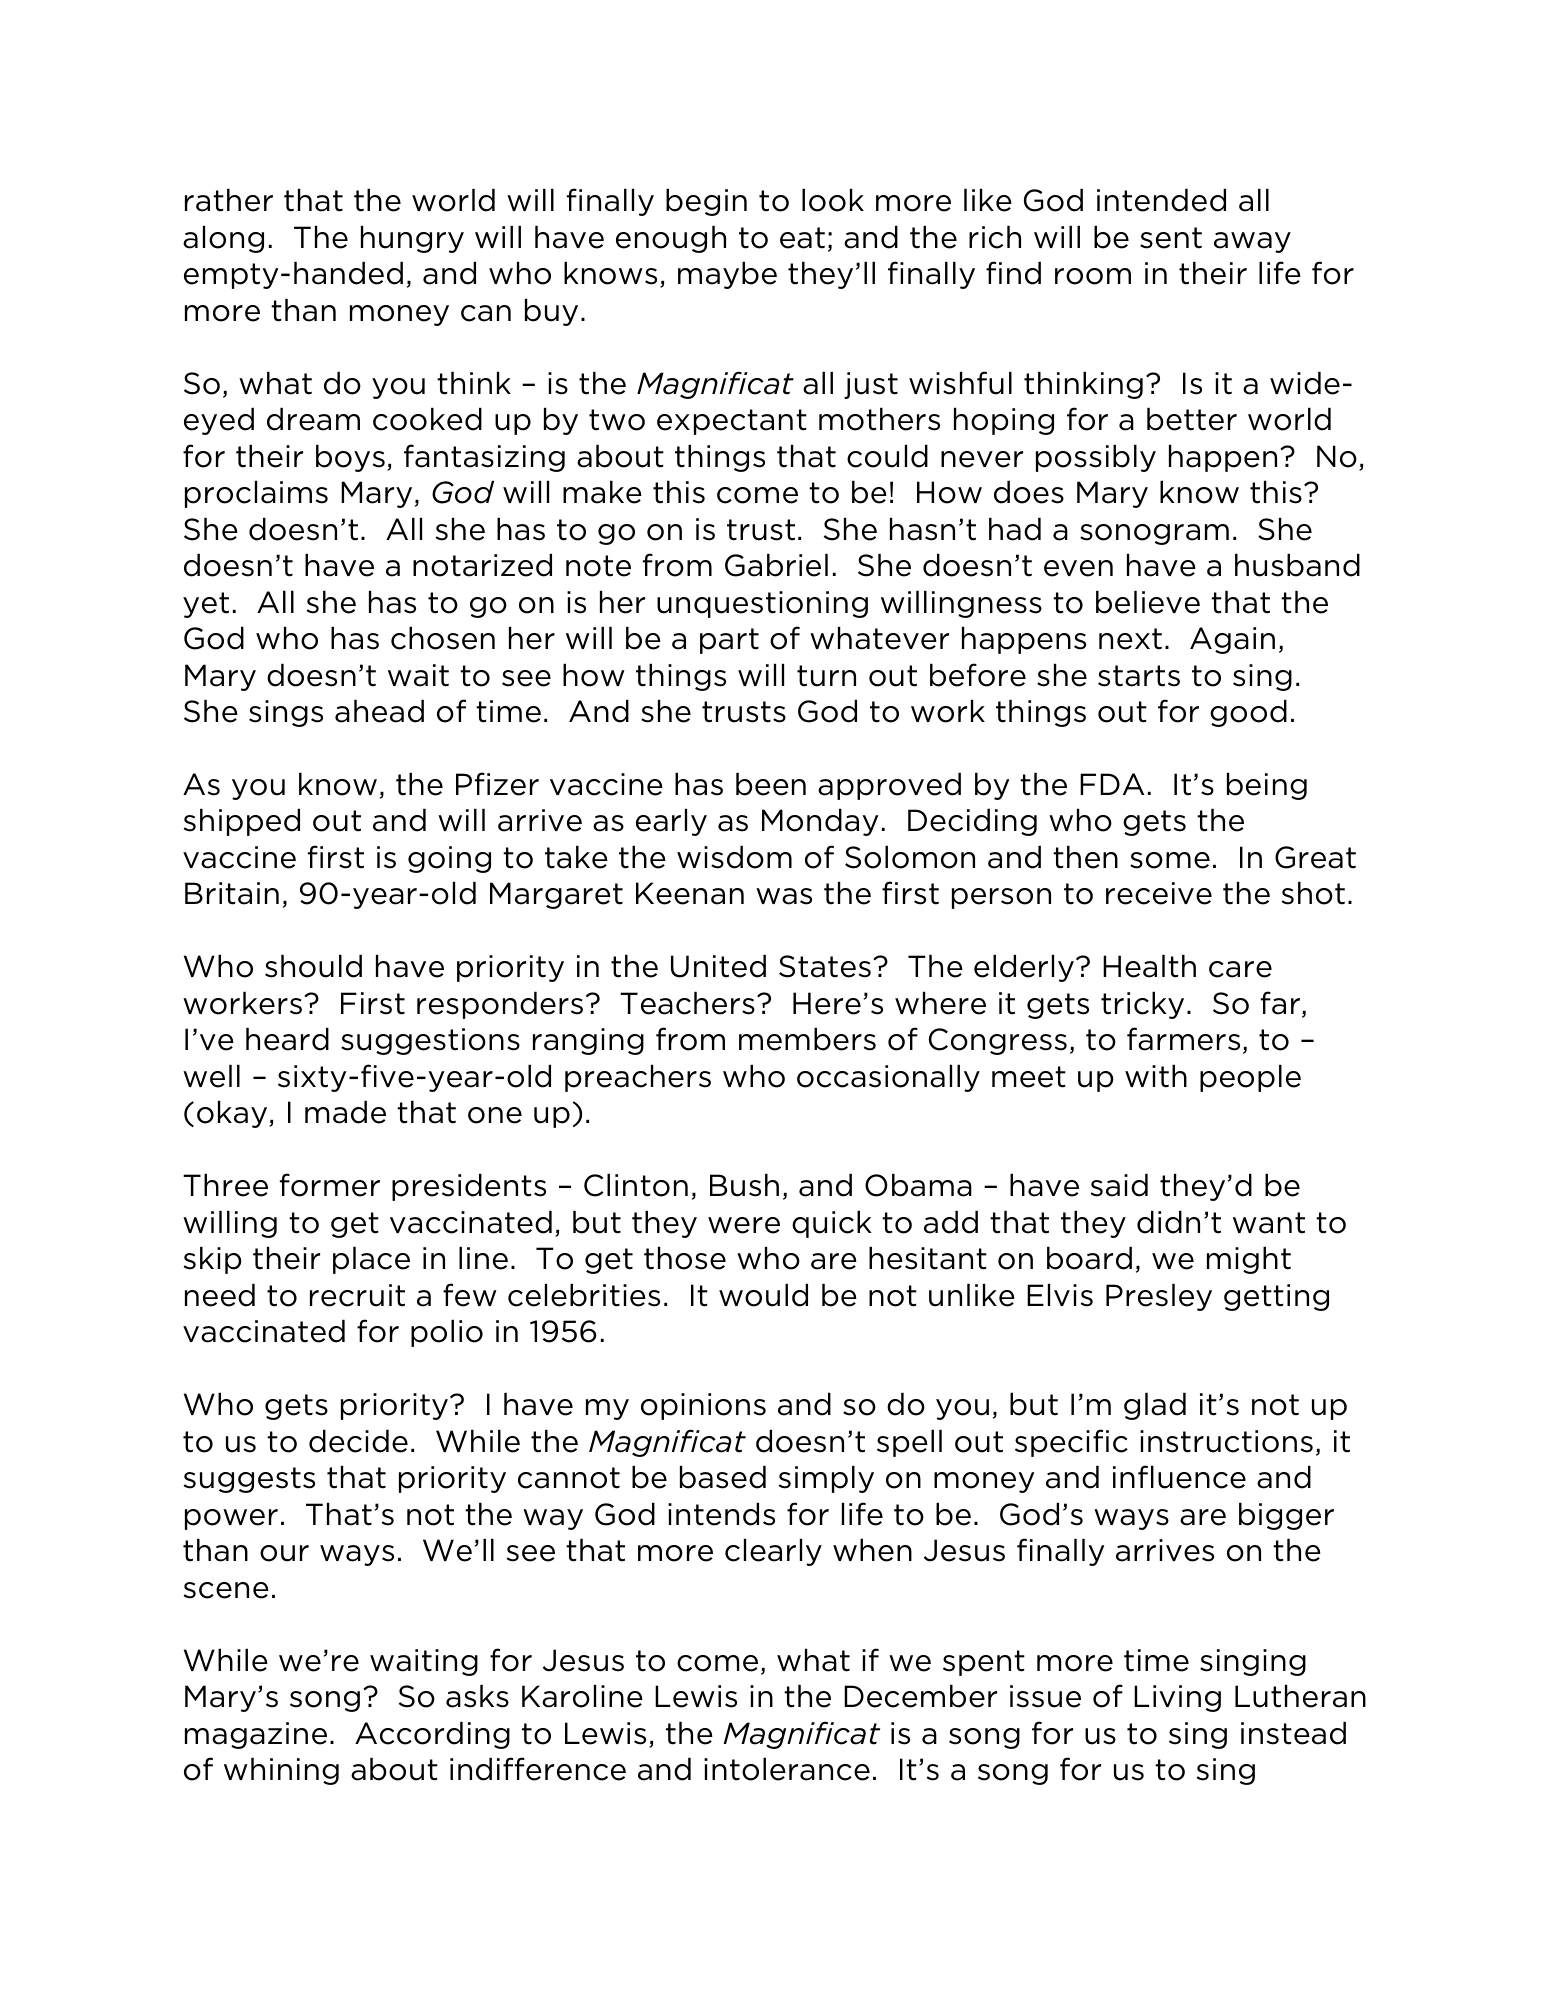 Image resolution: width=1551 pixels, height=2007 pixels. I want to click on should, so click(313, 966).
